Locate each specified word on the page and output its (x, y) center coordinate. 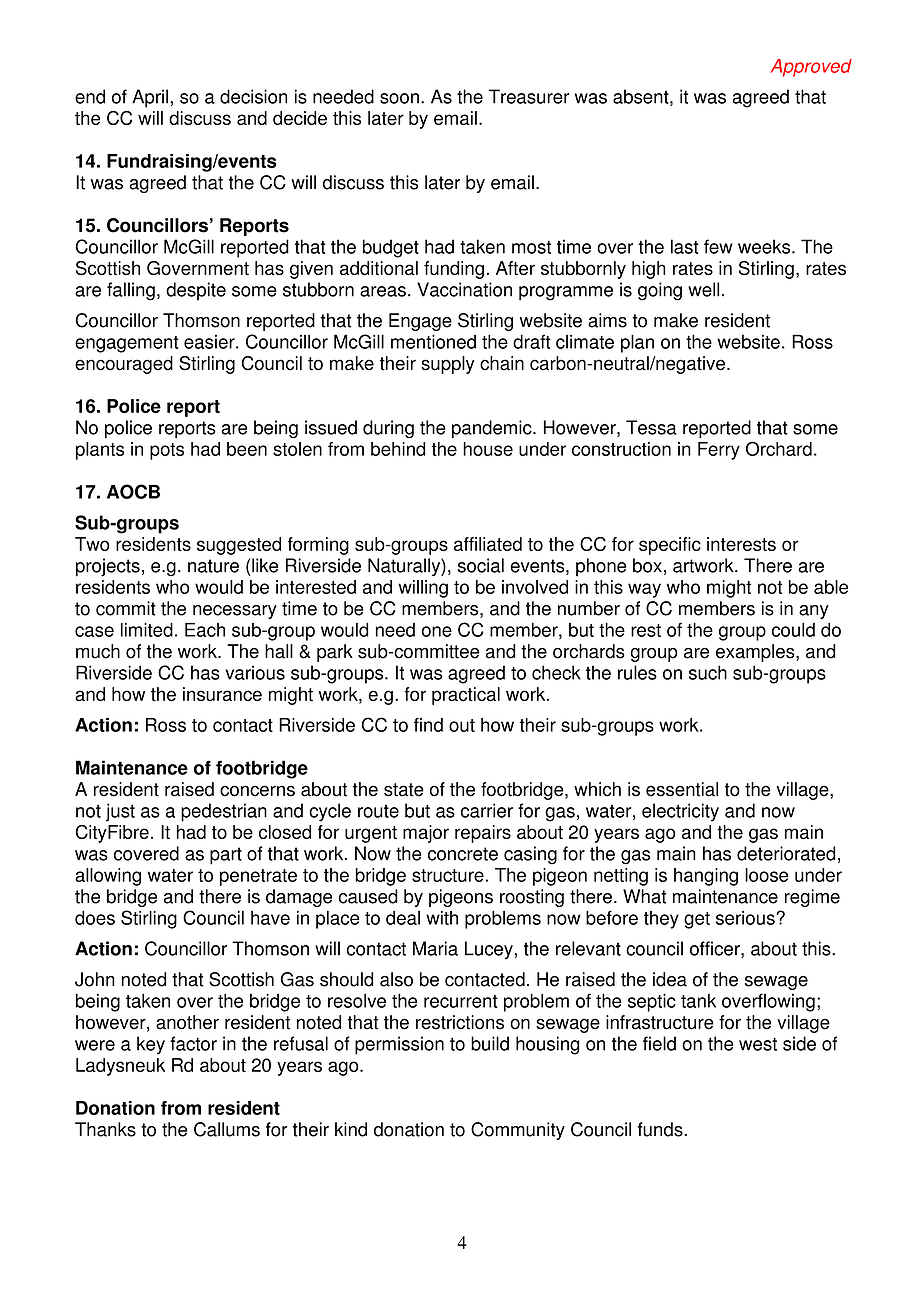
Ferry (719, 451)
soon (399, 98)
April (150, 98)
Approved (811, 68)
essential (682, 789)
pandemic (493, 429)
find (428, 725)
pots (167, 451)
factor (193, 1043)
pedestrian (224, 812)
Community (518, 1131)
